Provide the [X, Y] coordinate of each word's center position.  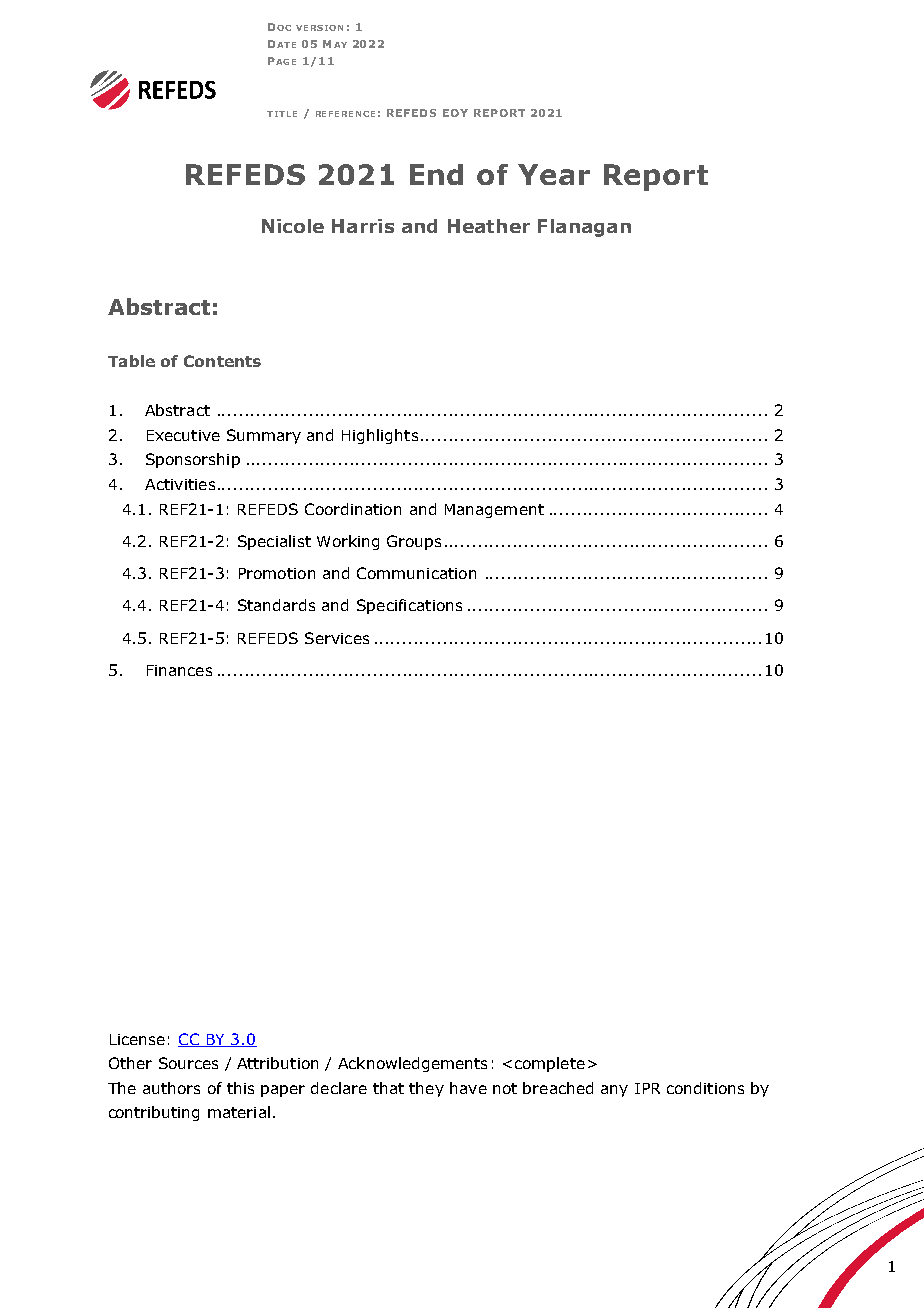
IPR [647, 1088]
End [436, 174]
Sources [188, 1063]
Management [494, 511]
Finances [179, 670]
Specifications [409, 606]
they [426, 1089]
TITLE [282, 114]
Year [554, 174]
